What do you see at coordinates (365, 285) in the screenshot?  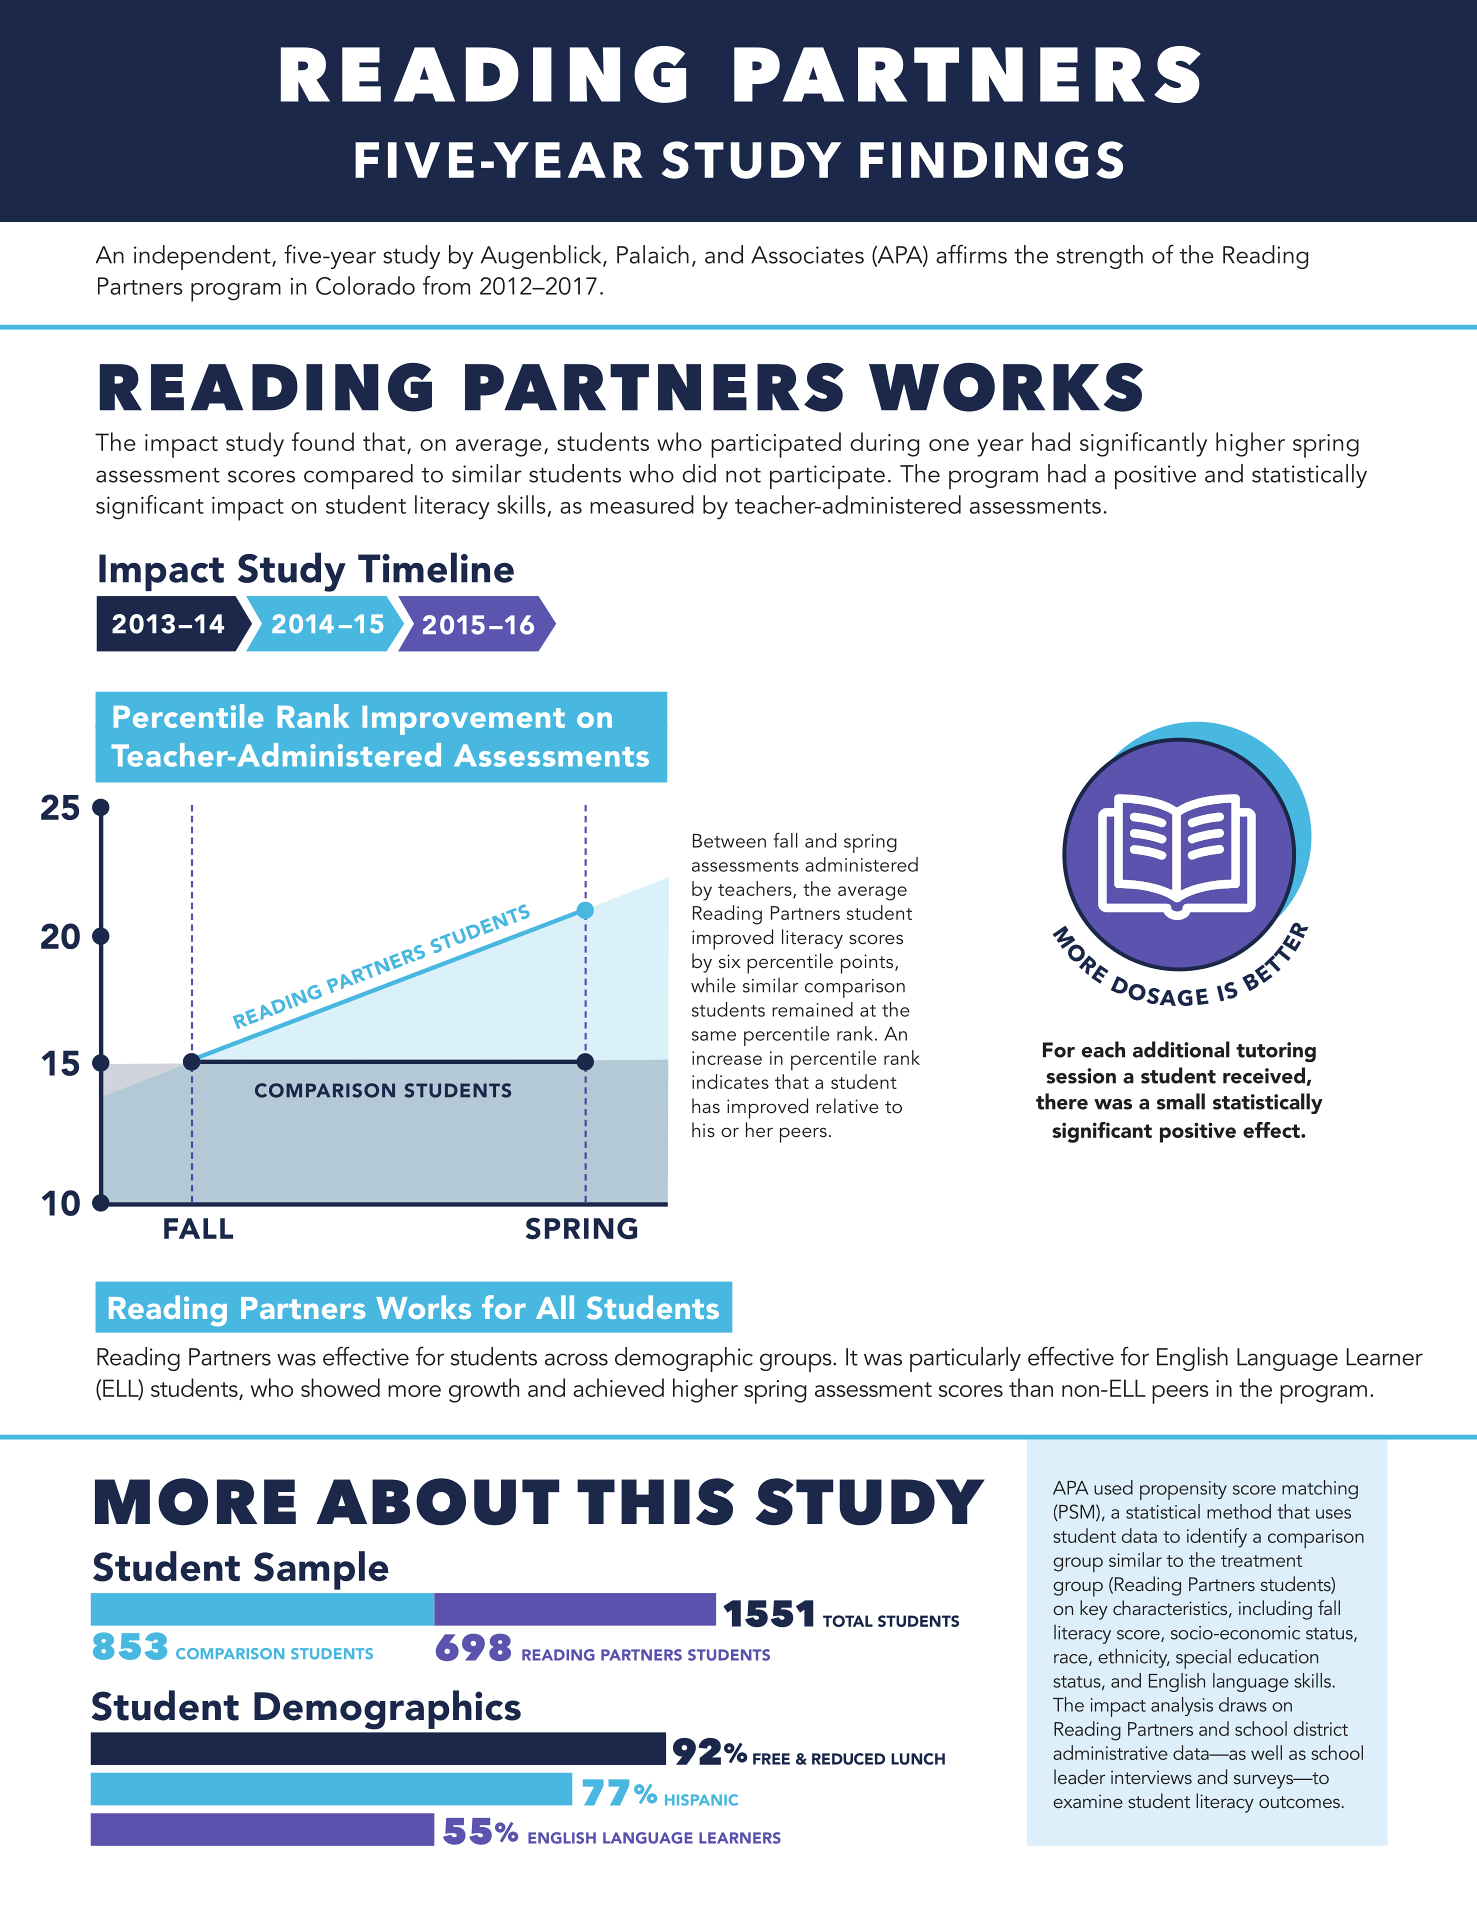 I see `Colorado` at bounding box center [365, 285].
